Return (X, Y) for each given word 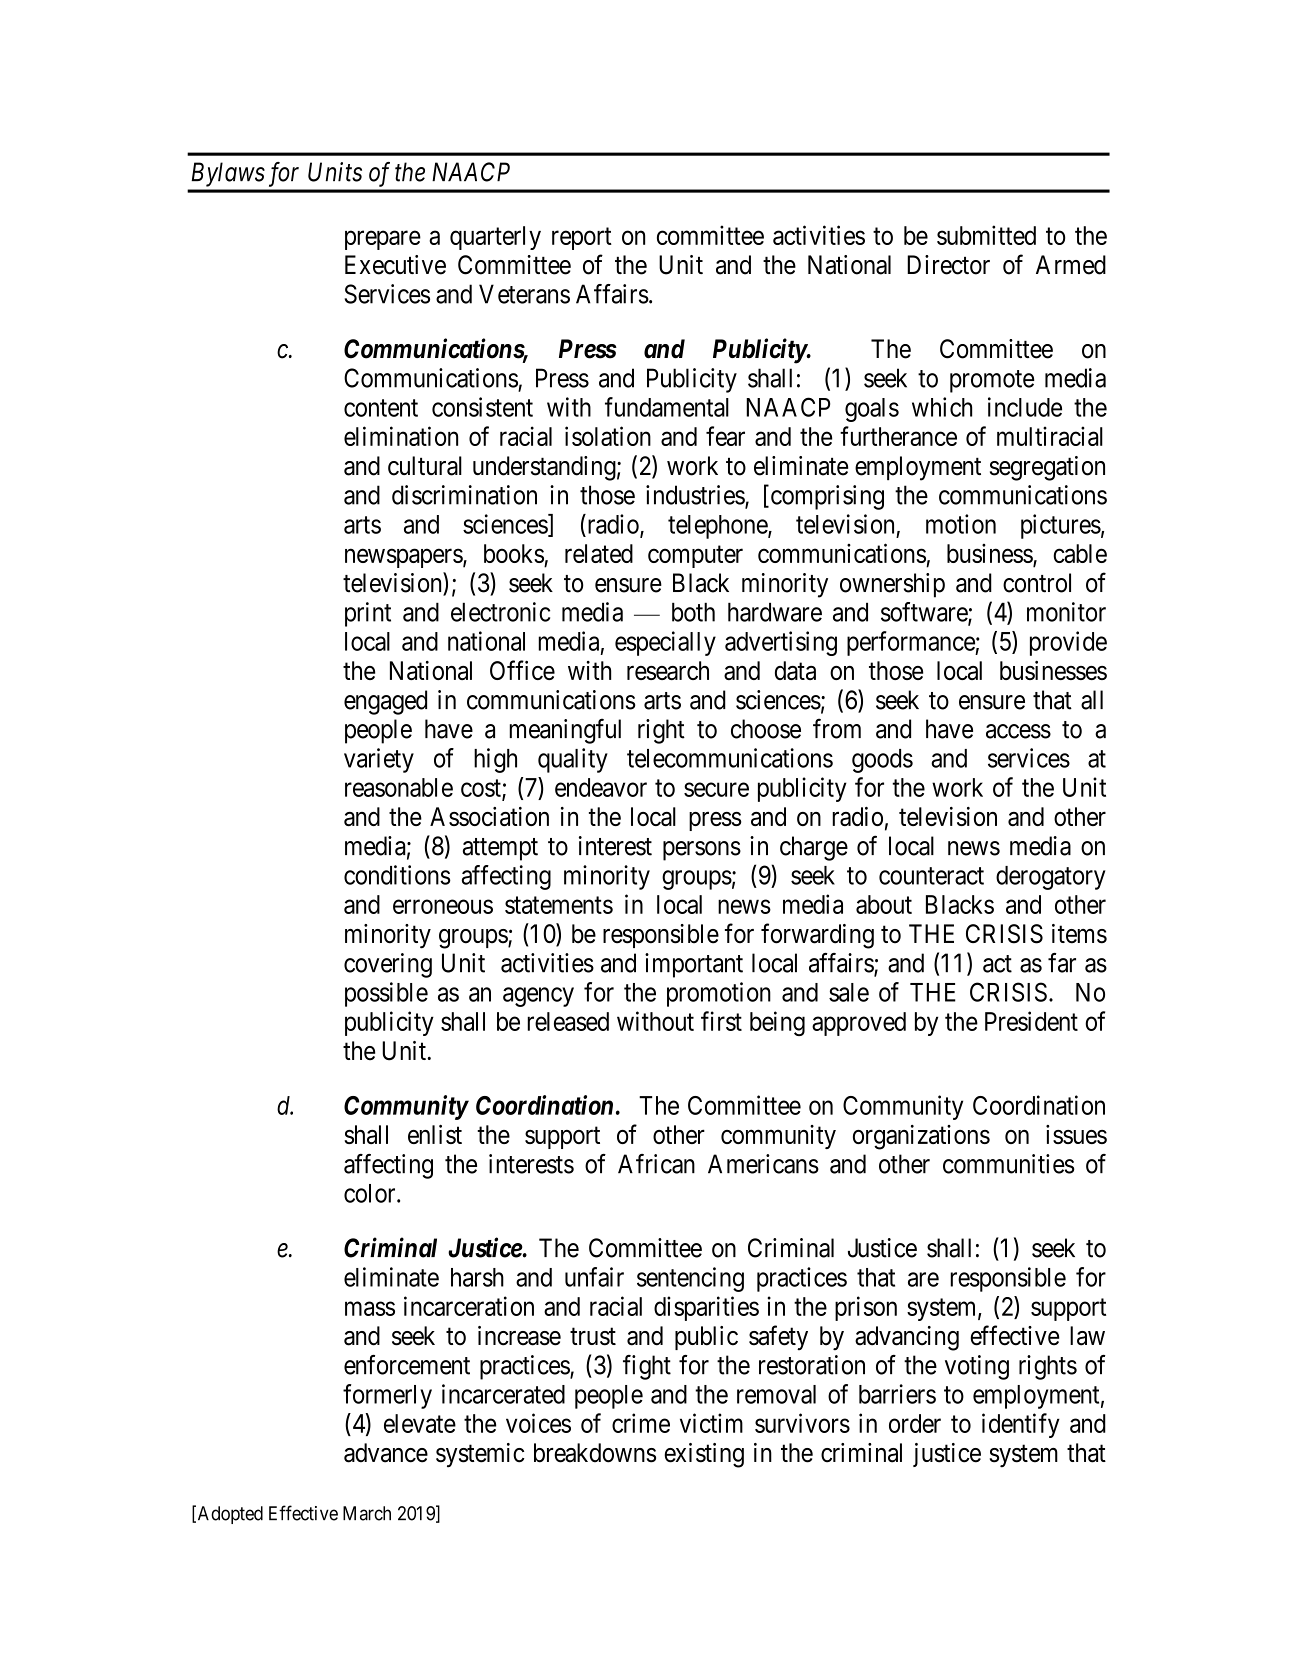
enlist (435, 1134)
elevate (420, 1423)
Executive (395, 265)
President (1031, 1021)
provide (1068, 643)
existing (704, 1455)
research (668, 670)
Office (522, 670)
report (582, 239)
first (721, 1021)
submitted (986, 235)
